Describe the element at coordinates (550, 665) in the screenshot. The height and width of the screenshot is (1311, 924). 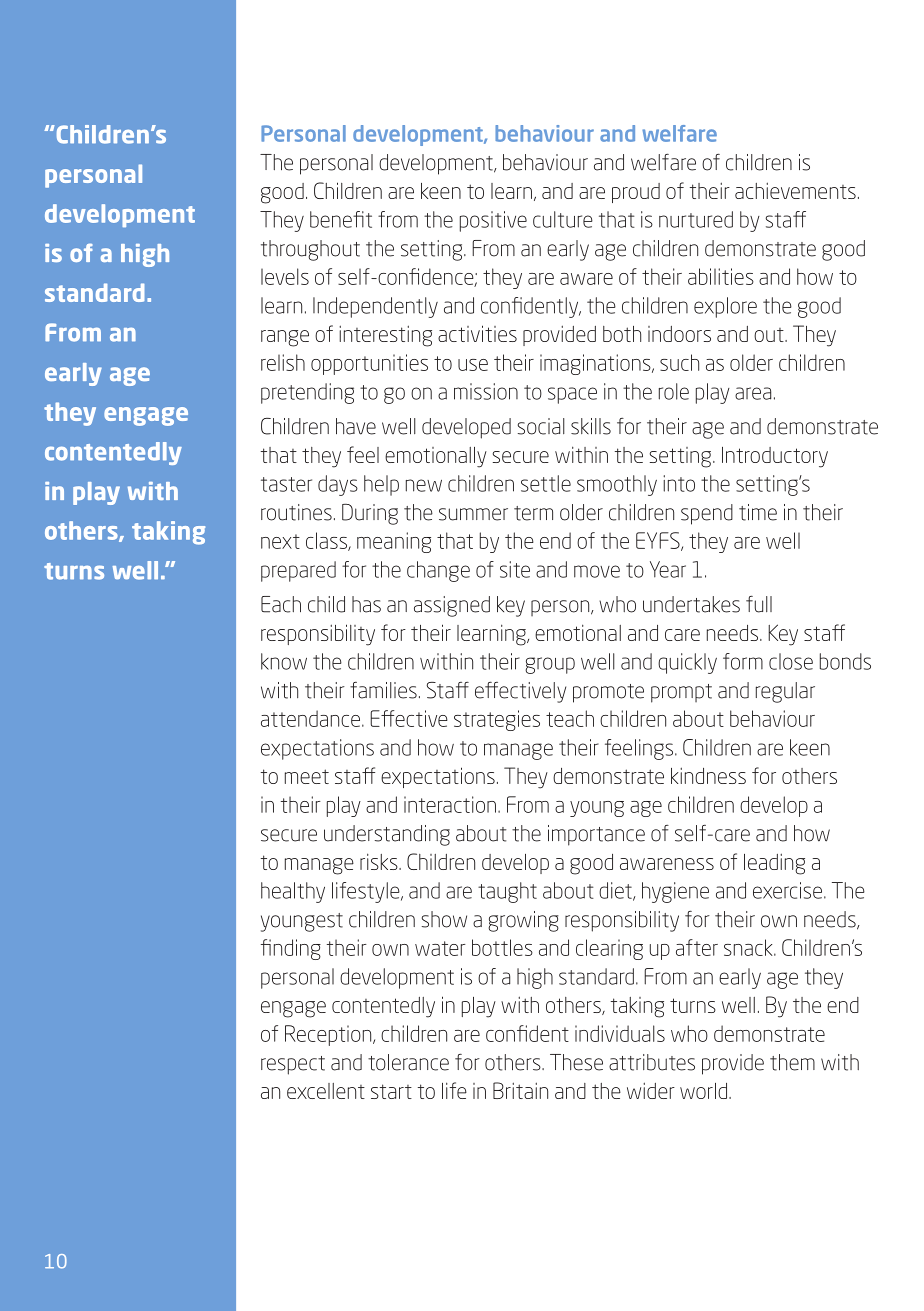
I see `group` at that location.
